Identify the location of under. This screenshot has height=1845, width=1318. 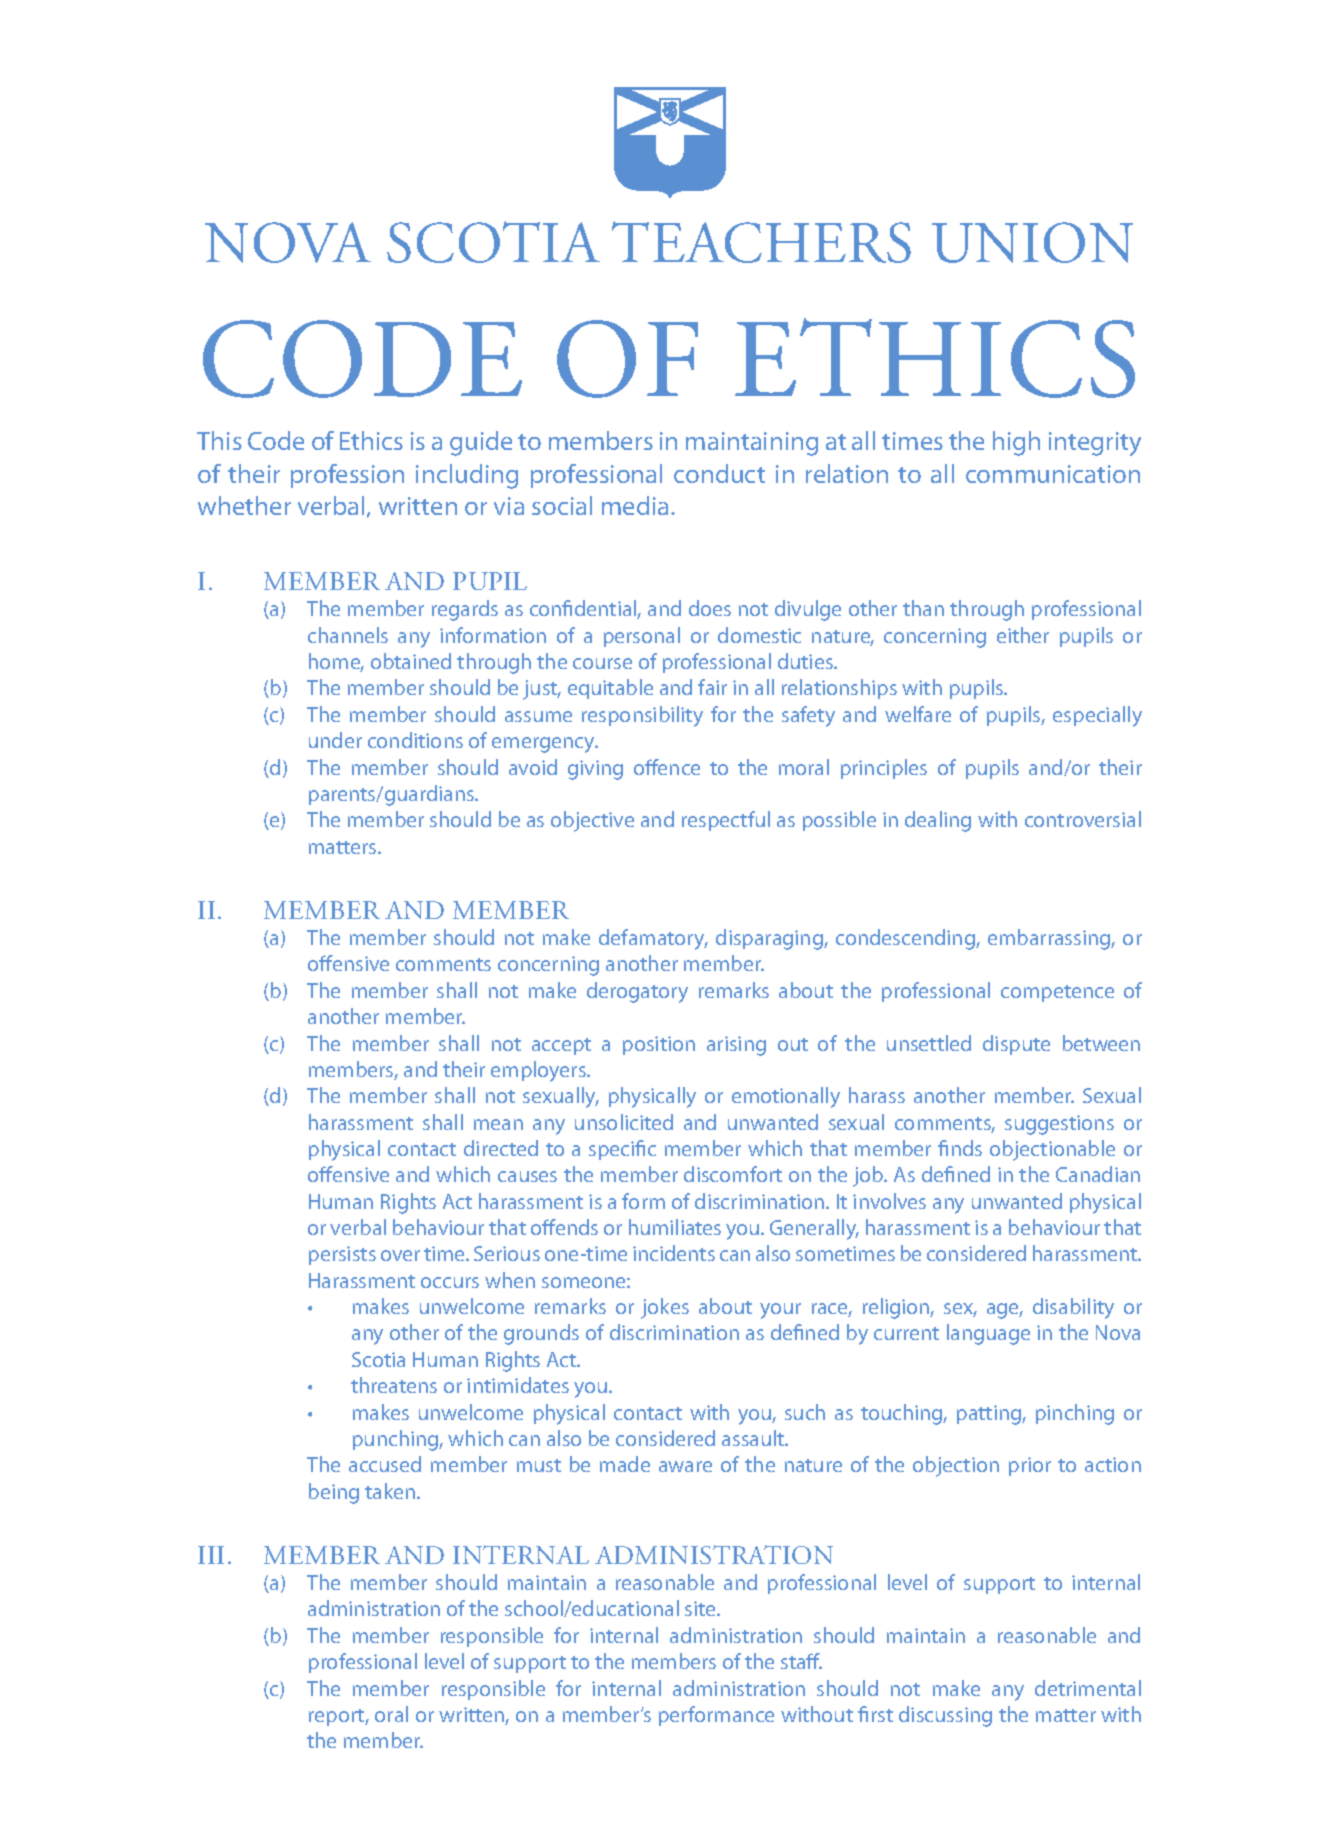
(335, 740).
